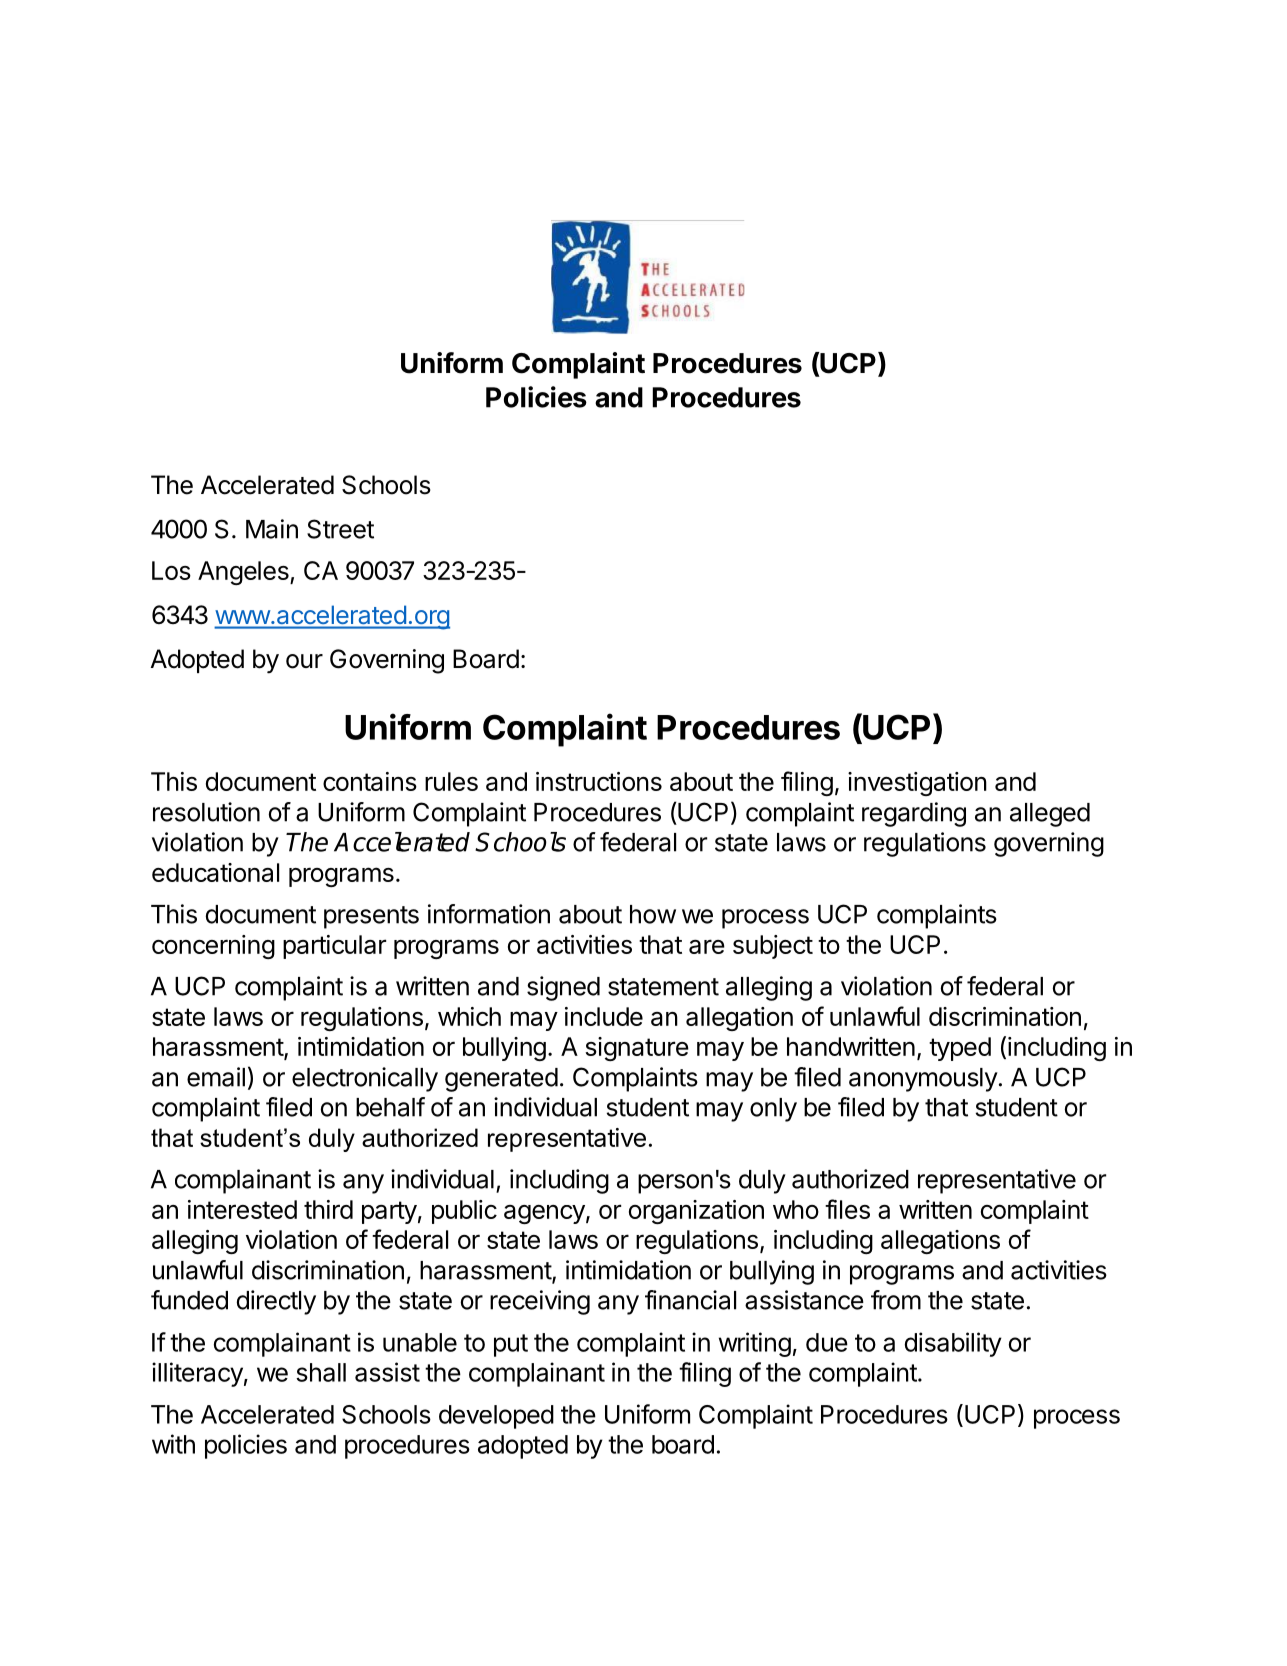  I want to click on particular, so click(334, 947).
